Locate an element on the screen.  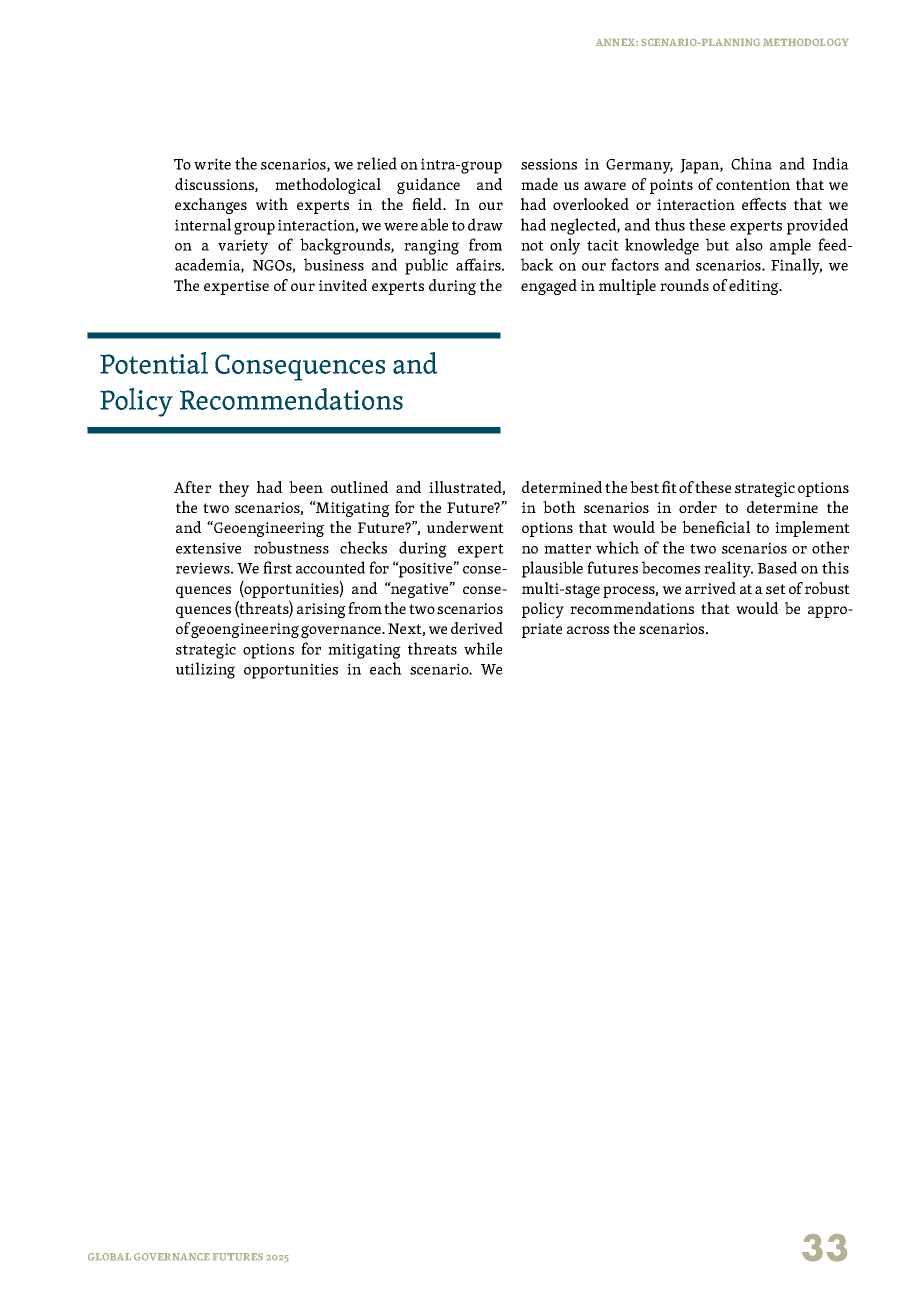
derived is located at coordinates (477, 628).
